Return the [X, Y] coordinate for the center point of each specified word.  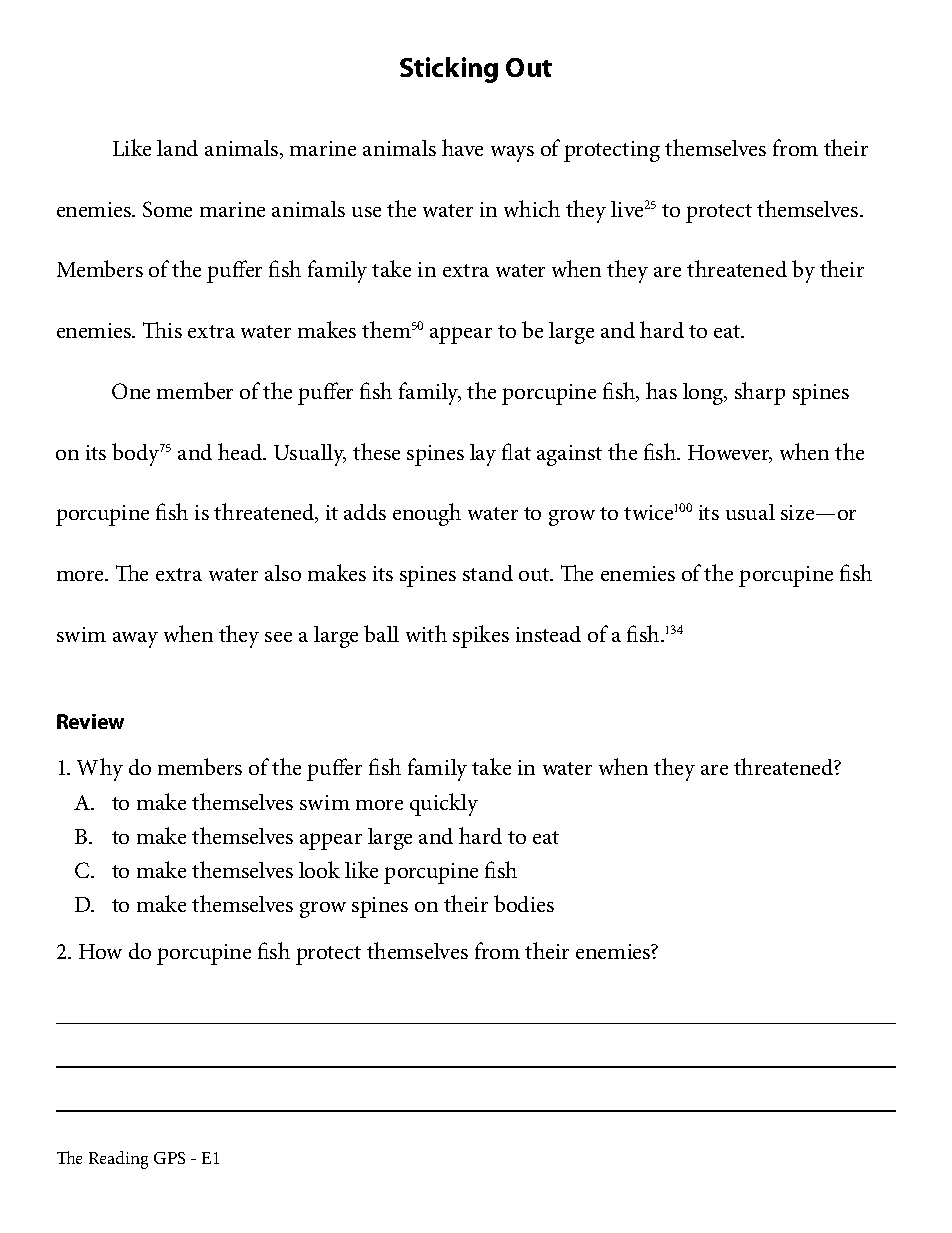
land [177, 148]
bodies [524, 903]
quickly [444, 804]
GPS [169, 1158]
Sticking [449, 70]
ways [512, 154]
